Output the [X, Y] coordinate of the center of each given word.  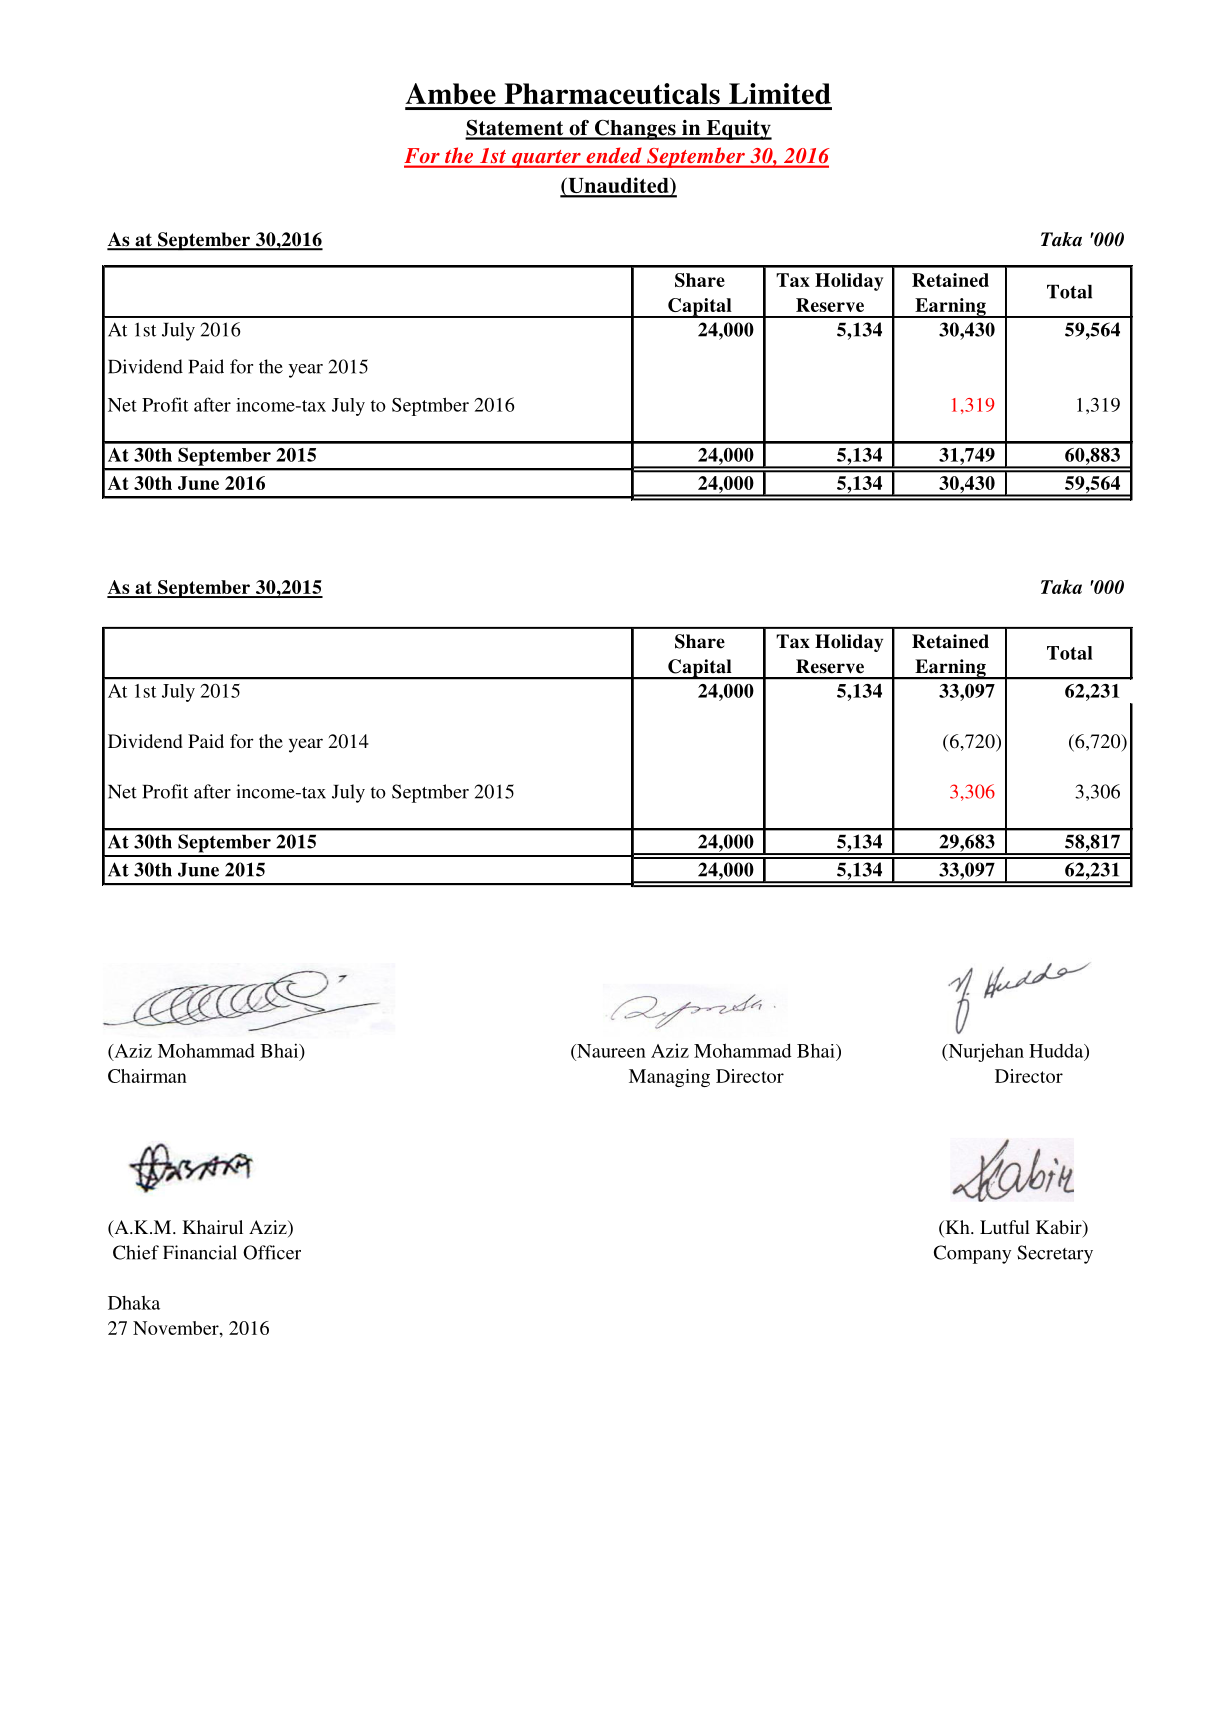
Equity [738, 130]
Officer [272, 1252]
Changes [635, 129]
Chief [136, 1252]
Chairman [147, 1076]
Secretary [1055, 1254]
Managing [669, 1078]
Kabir [1060, 1228]
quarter [546, 159]
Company [972, 1254]
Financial [200, 1252]
